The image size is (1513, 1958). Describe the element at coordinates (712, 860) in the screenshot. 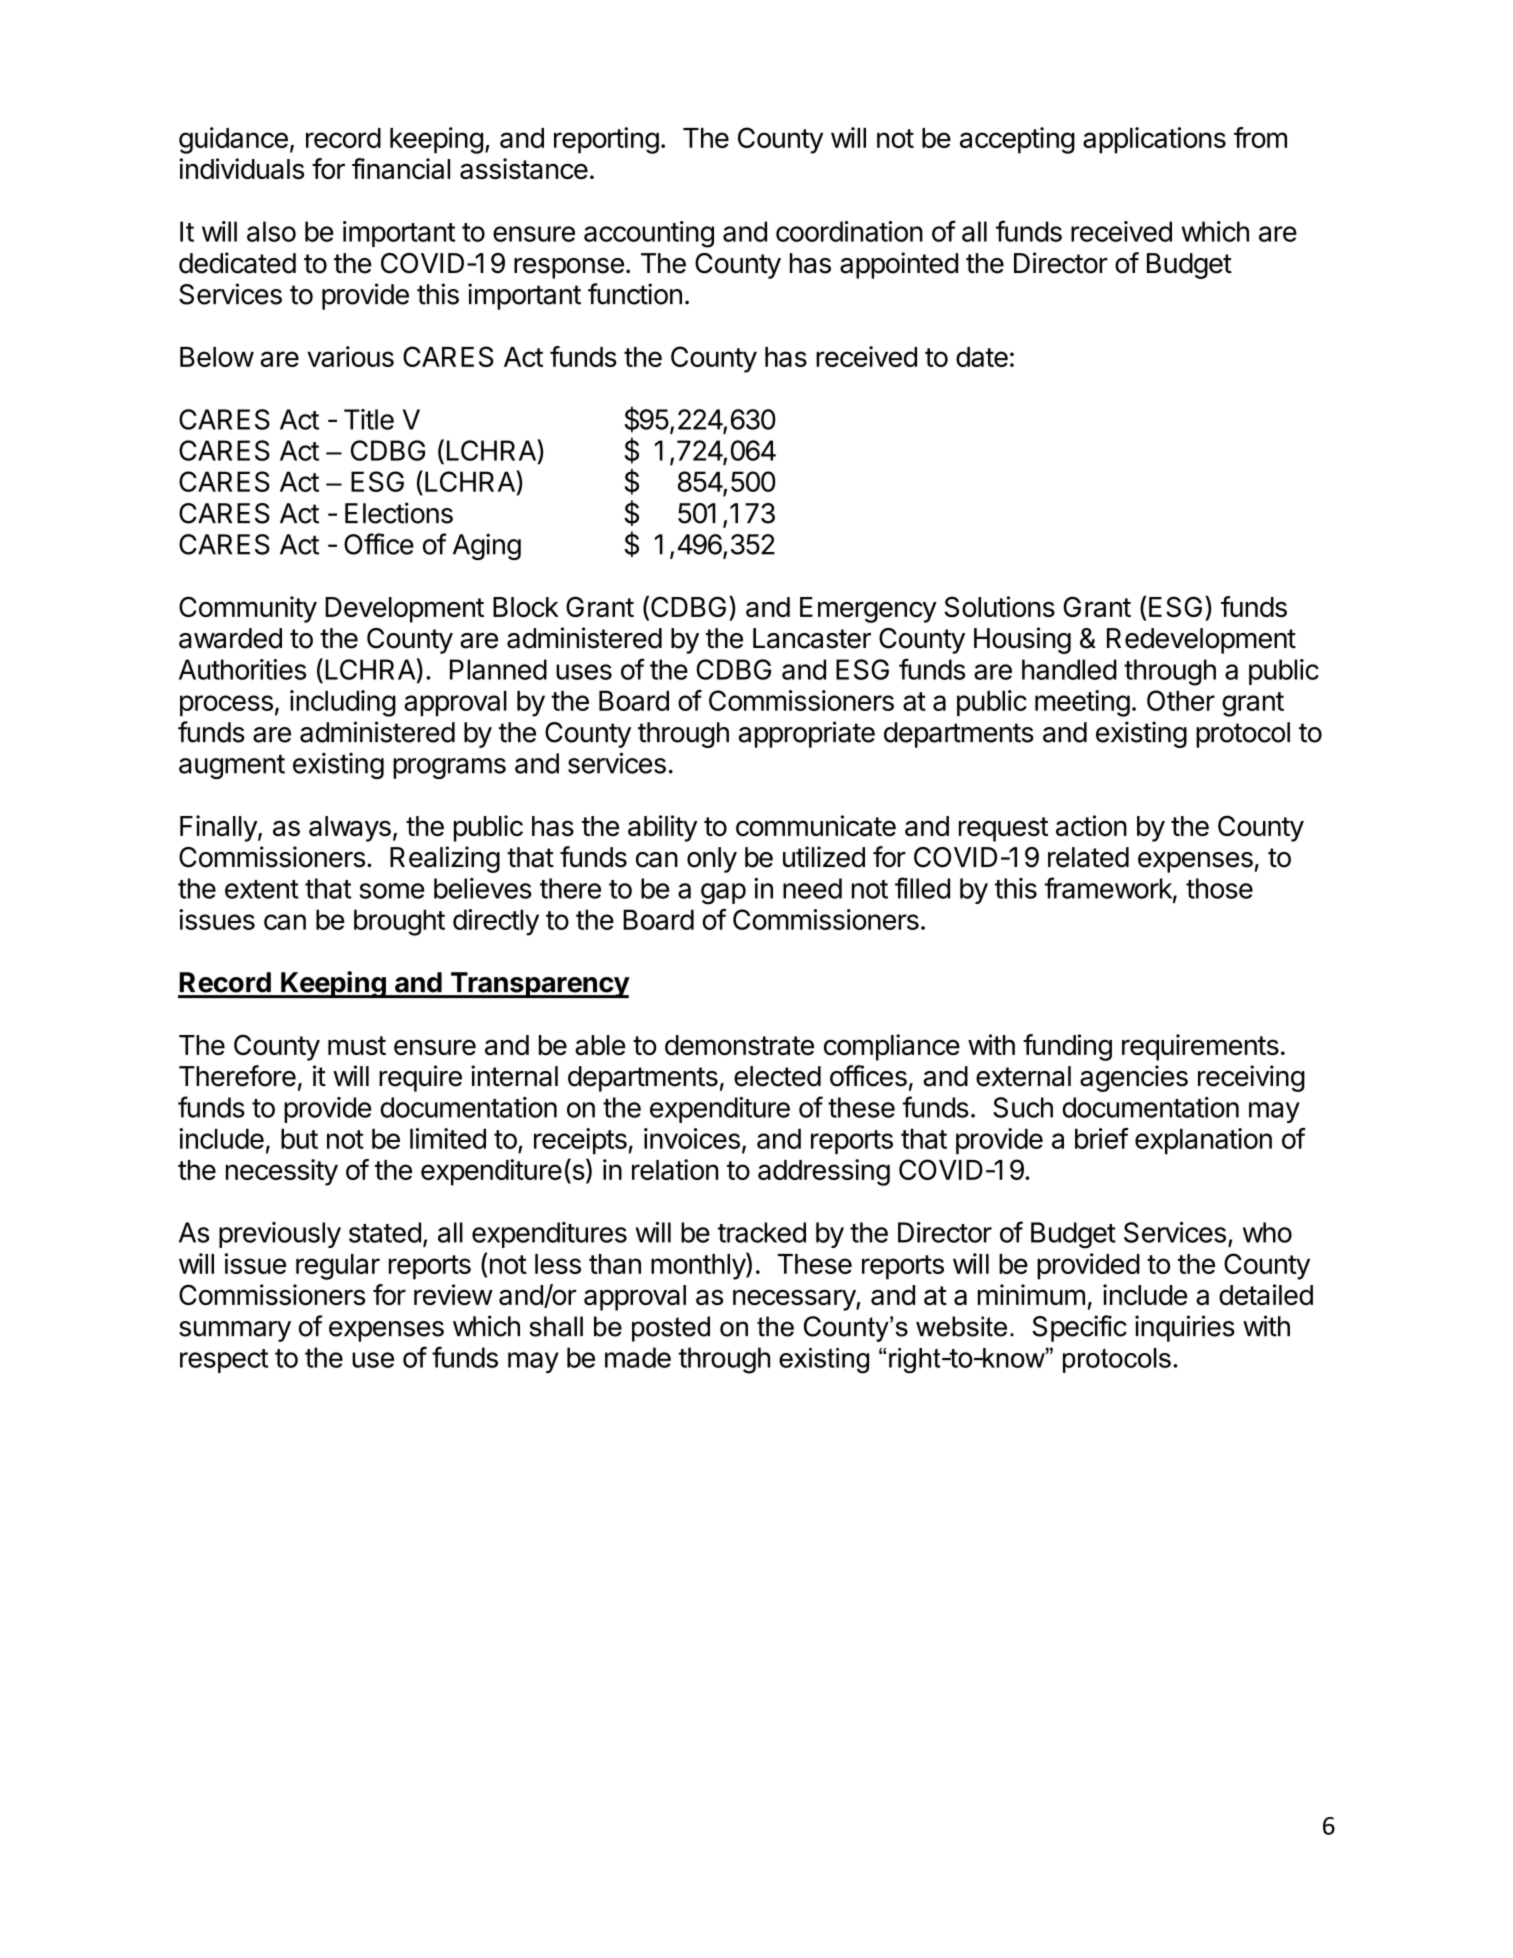

I see `only` at that location.
